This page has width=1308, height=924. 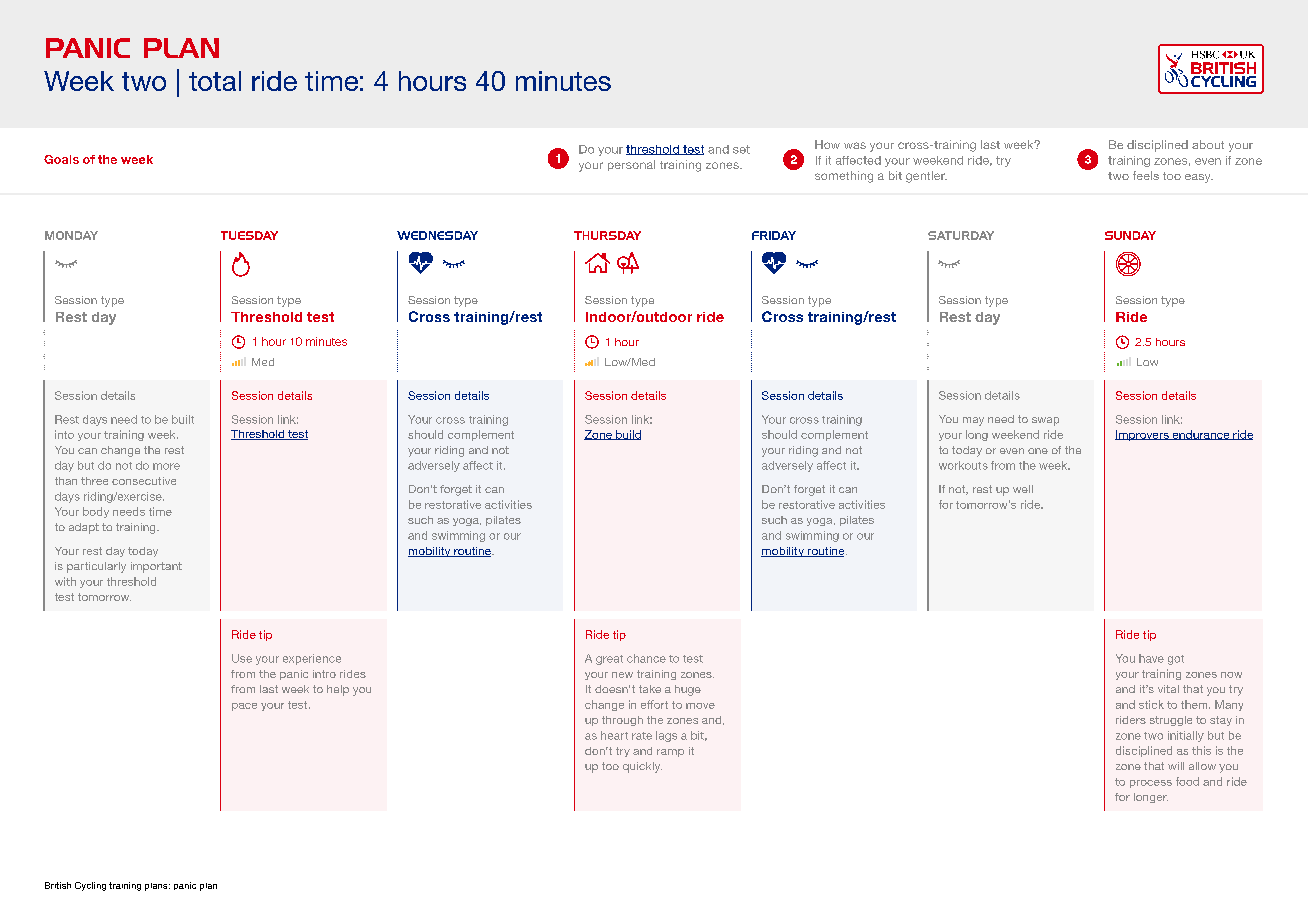 What do you see at coordinates (622, 675) in the page?
I see `new` at bounding box center [622, 675].
